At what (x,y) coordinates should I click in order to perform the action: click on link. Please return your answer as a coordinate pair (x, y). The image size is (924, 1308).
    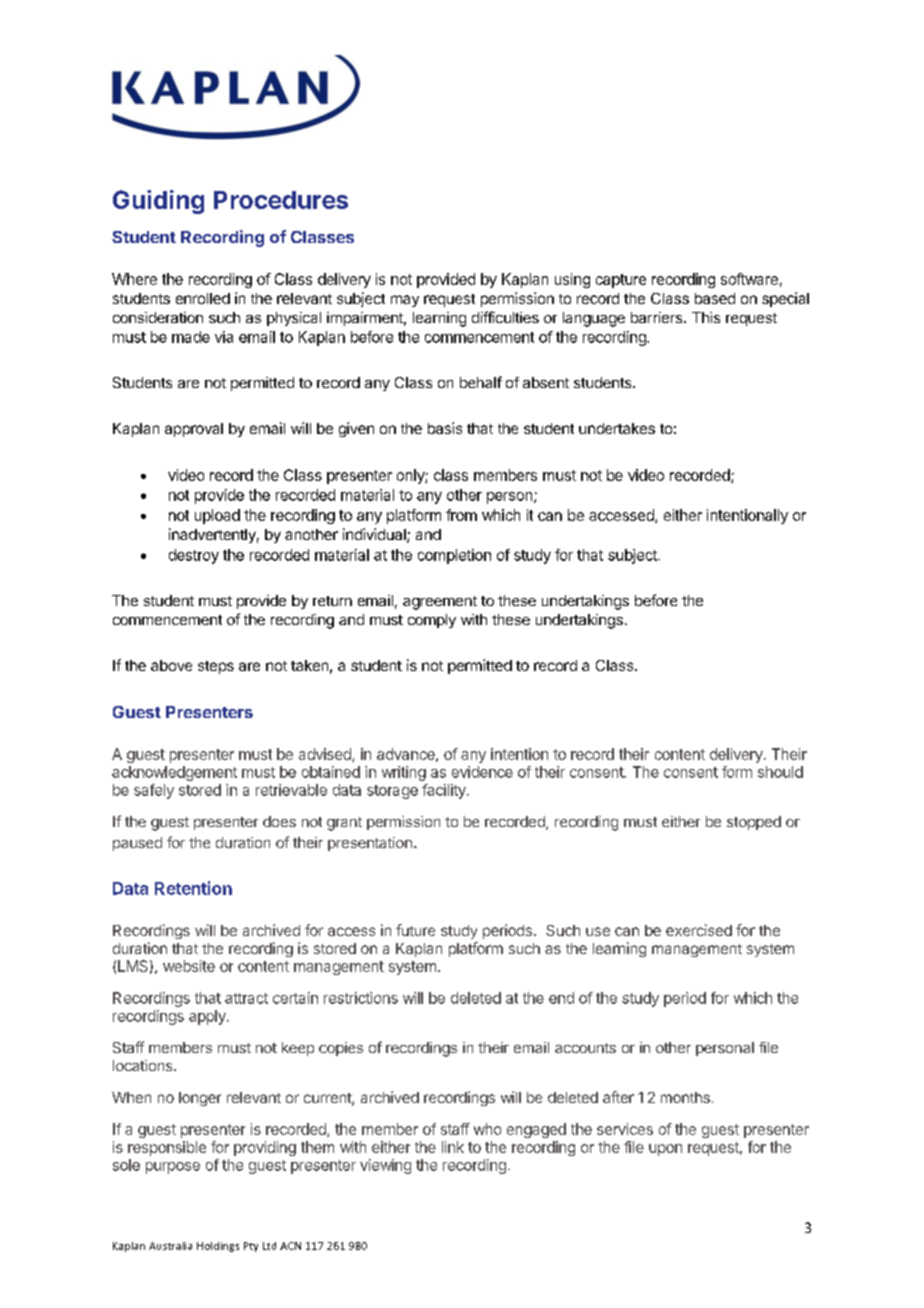
    Looking at the image, I should click on (453, 1147).
